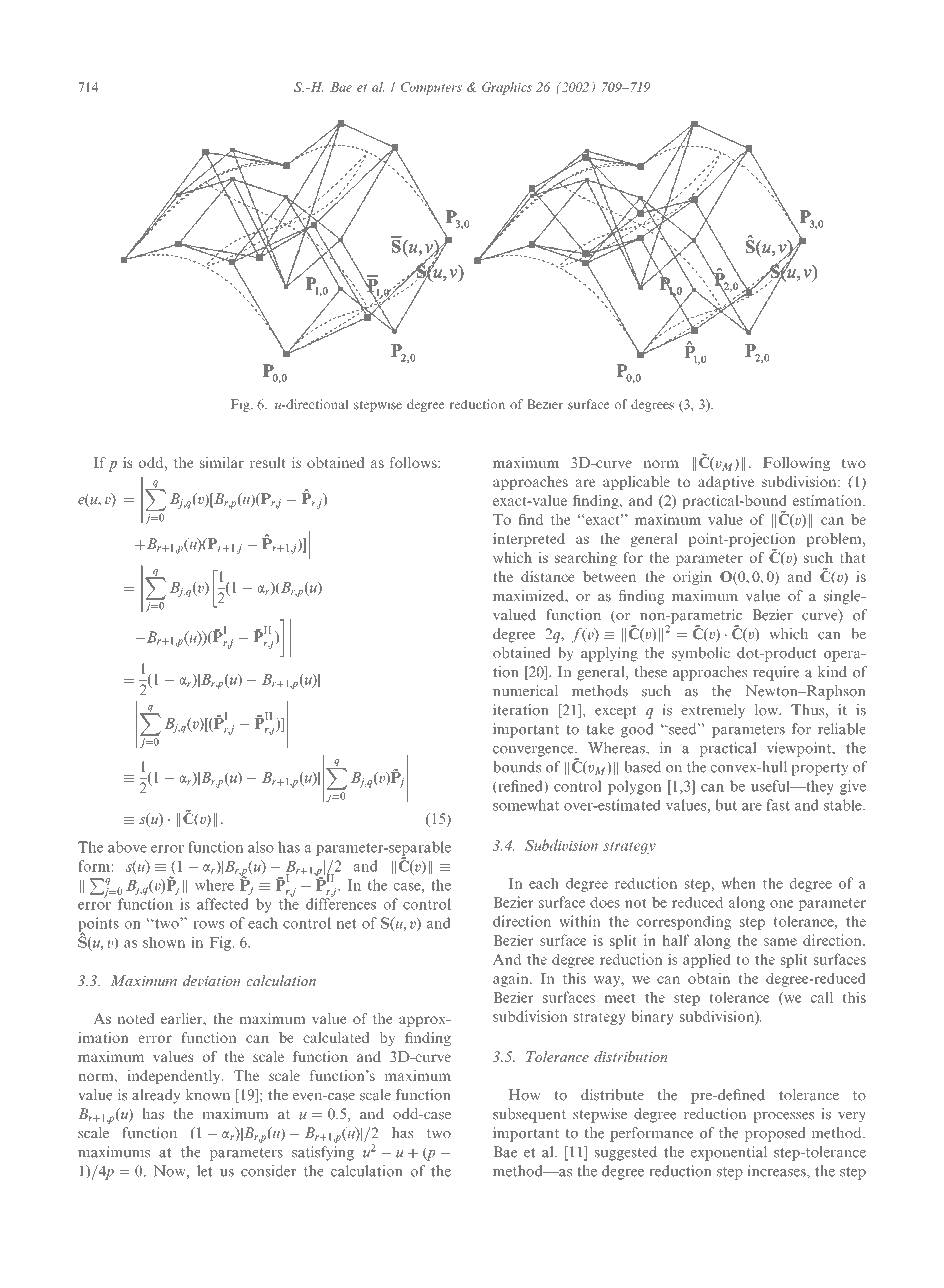 This page has height=1288, width=944. Describe the element at coordinates (796, 464) in the page. I see `Following` at that location.
